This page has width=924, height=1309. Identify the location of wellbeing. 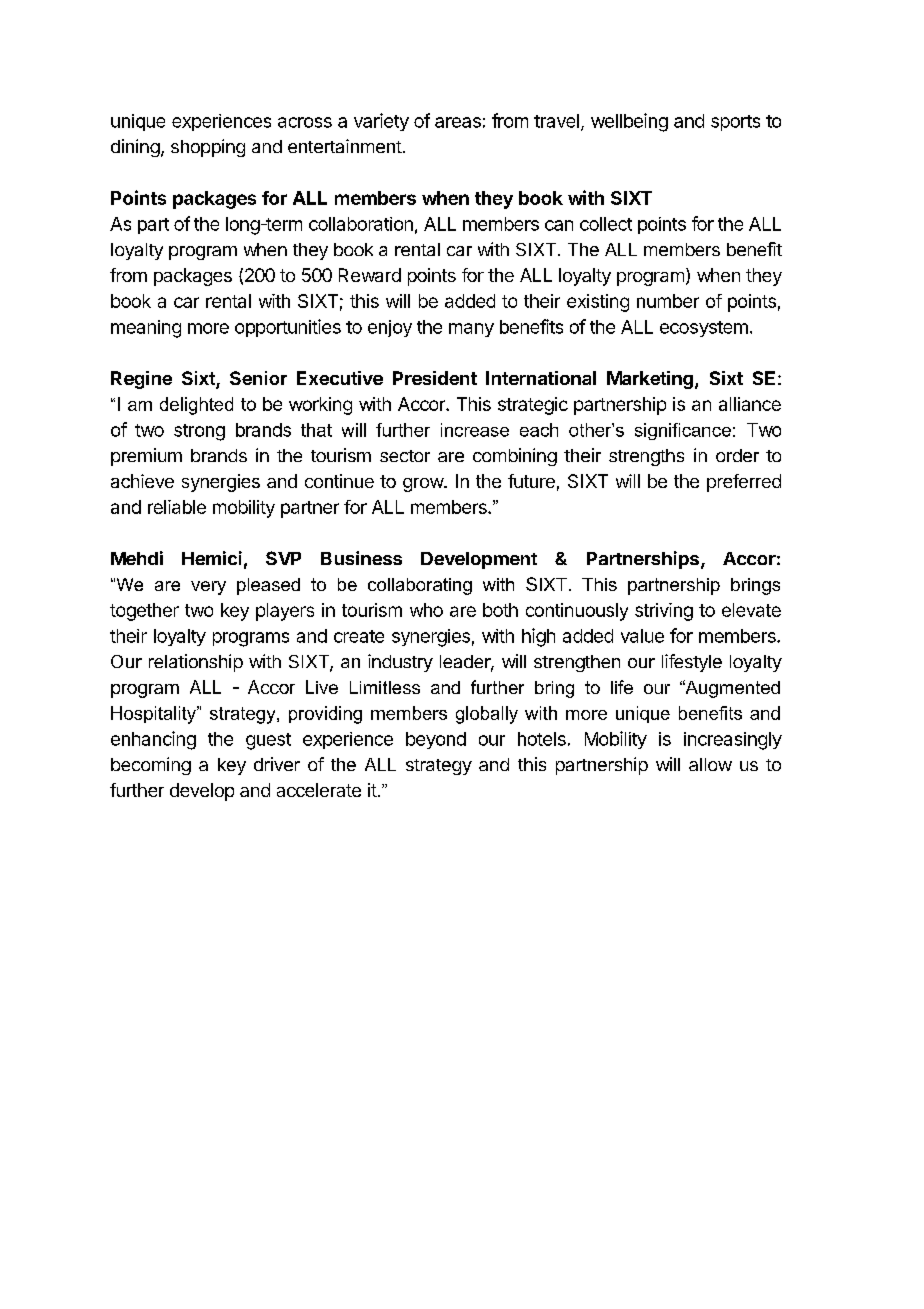
(629, 122).
